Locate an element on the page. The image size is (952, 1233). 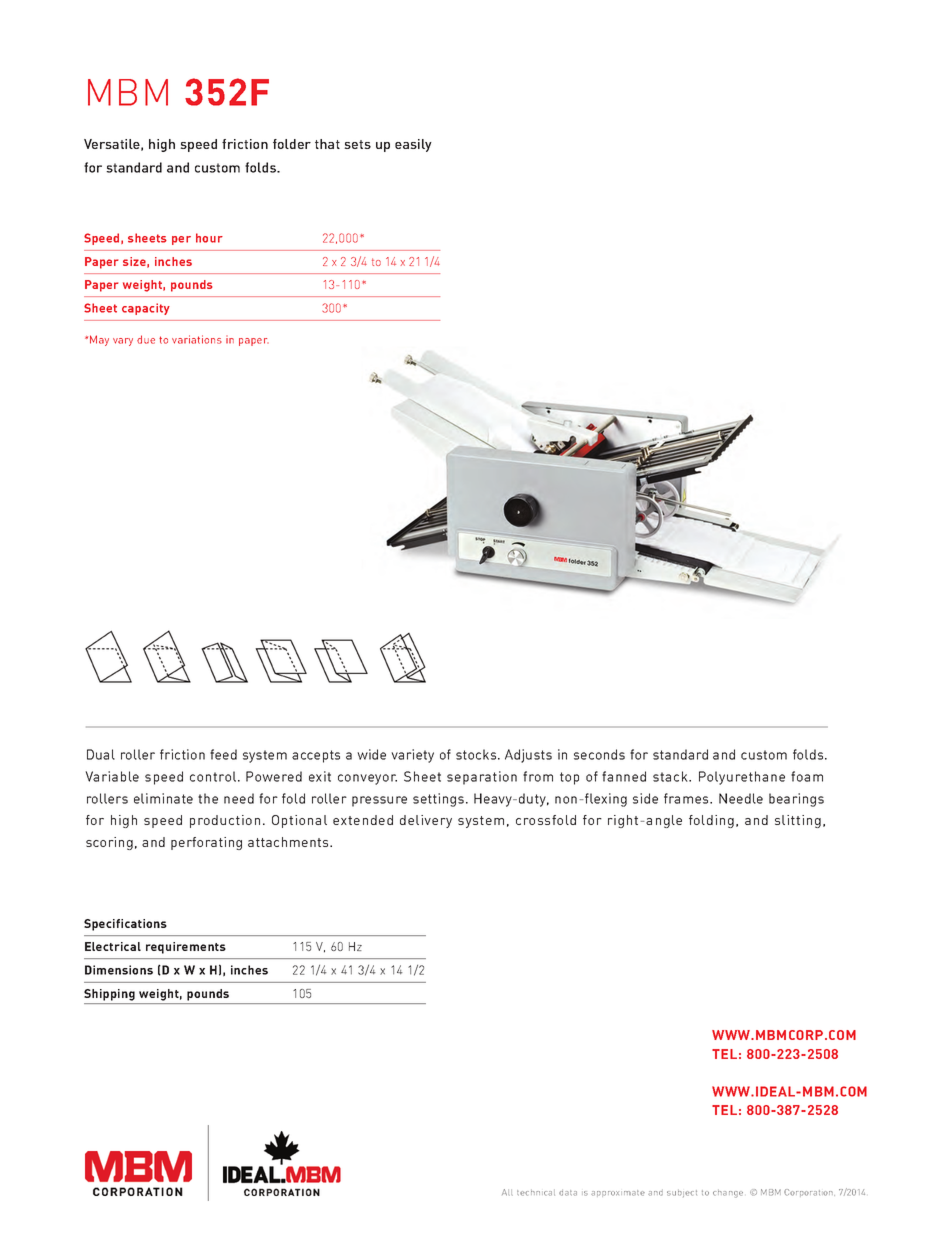
easily is located at coordinates (413, 145).
